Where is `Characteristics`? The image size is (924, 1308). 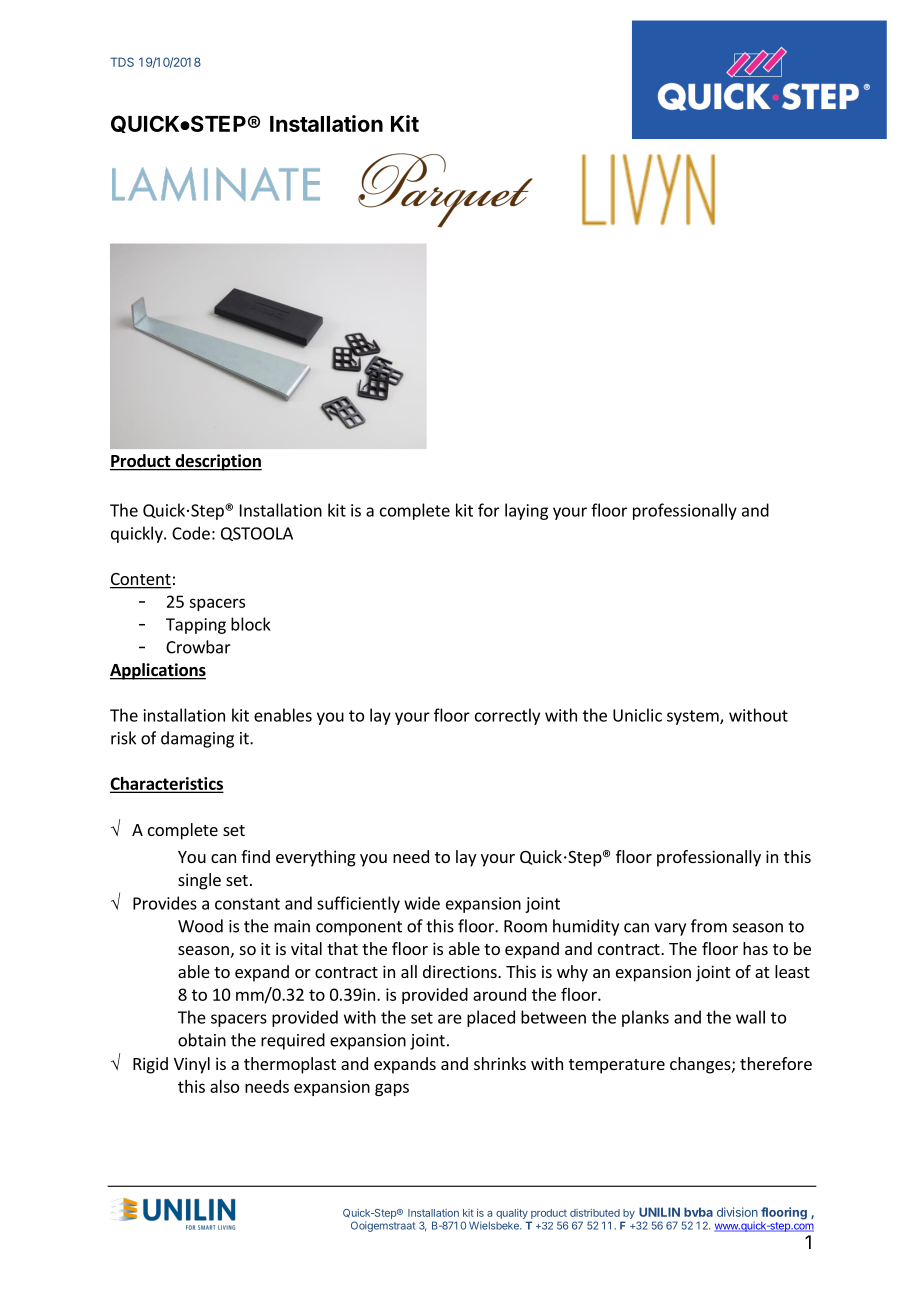
Characteristics is located at coordinates (166, 784).
